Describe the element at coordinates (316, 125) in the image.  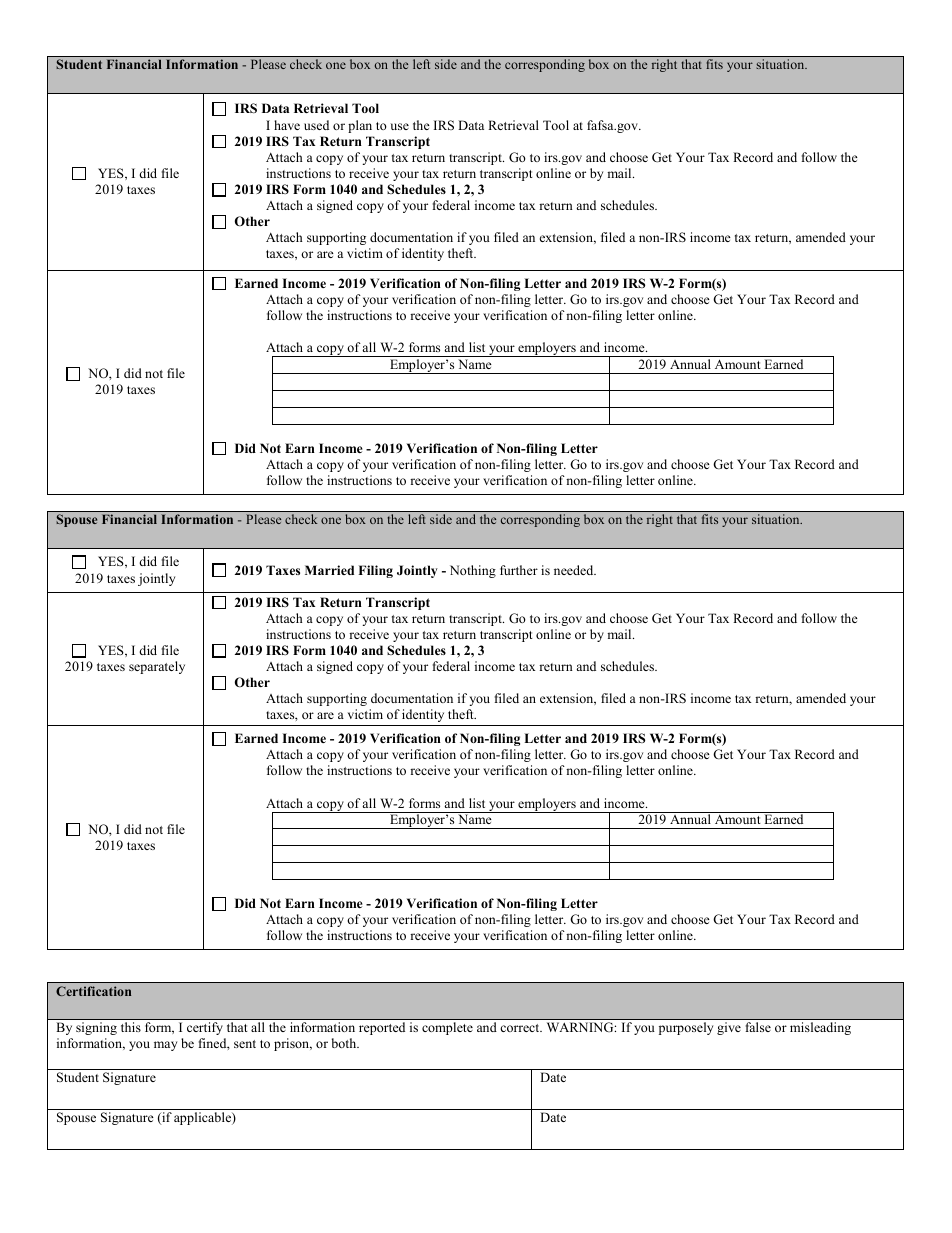
I see `used` at that location.
